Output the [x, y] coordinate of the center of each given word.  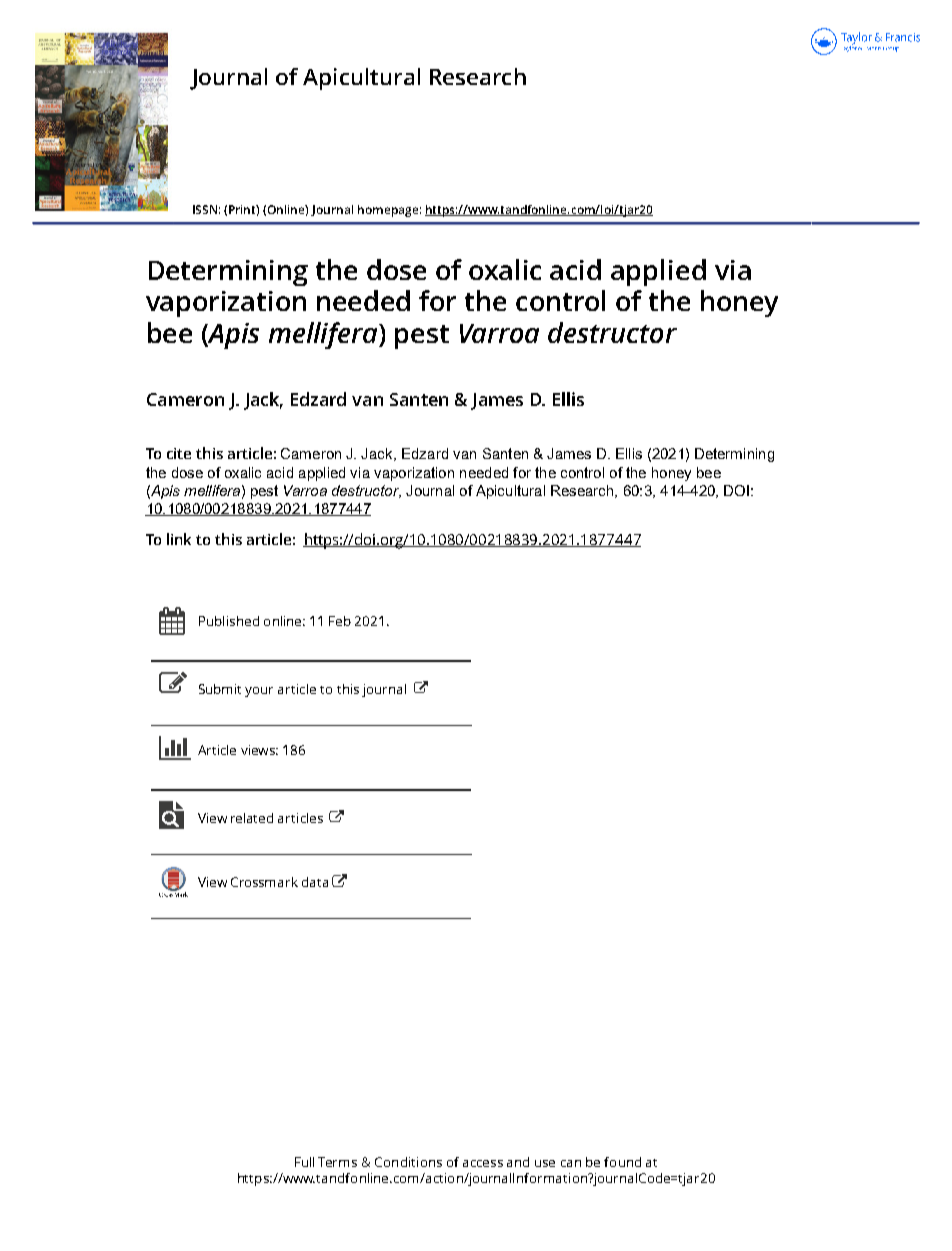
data [315, 882]
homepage [388, 211]
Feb [340, 621]
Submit [220, 689]
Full [304, 1162]
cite [179, 453]
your [259, 692]
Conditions [408, 1162]
